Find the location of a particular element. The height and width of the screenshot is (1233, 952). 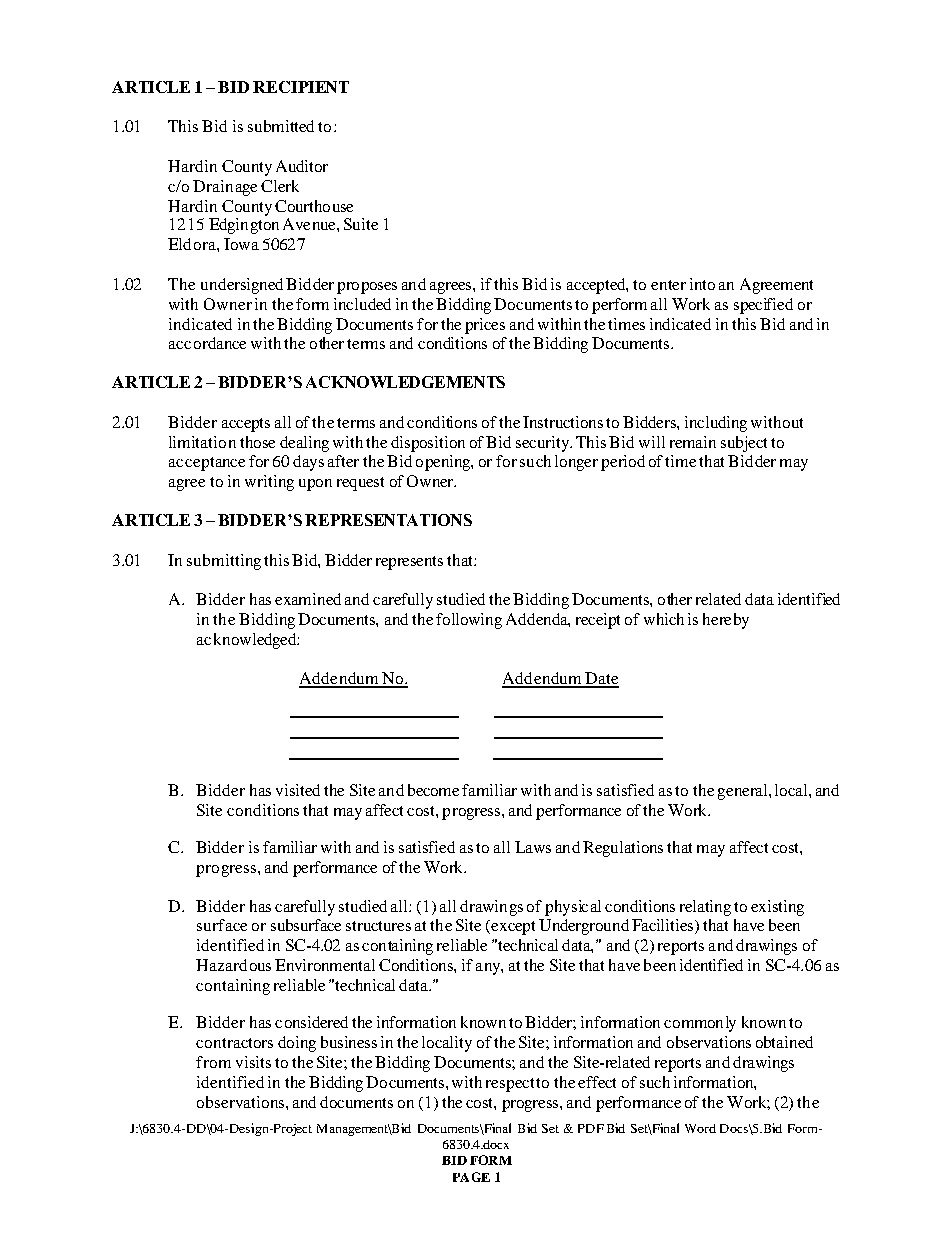

hereby is located at coordinates (726, 621).
